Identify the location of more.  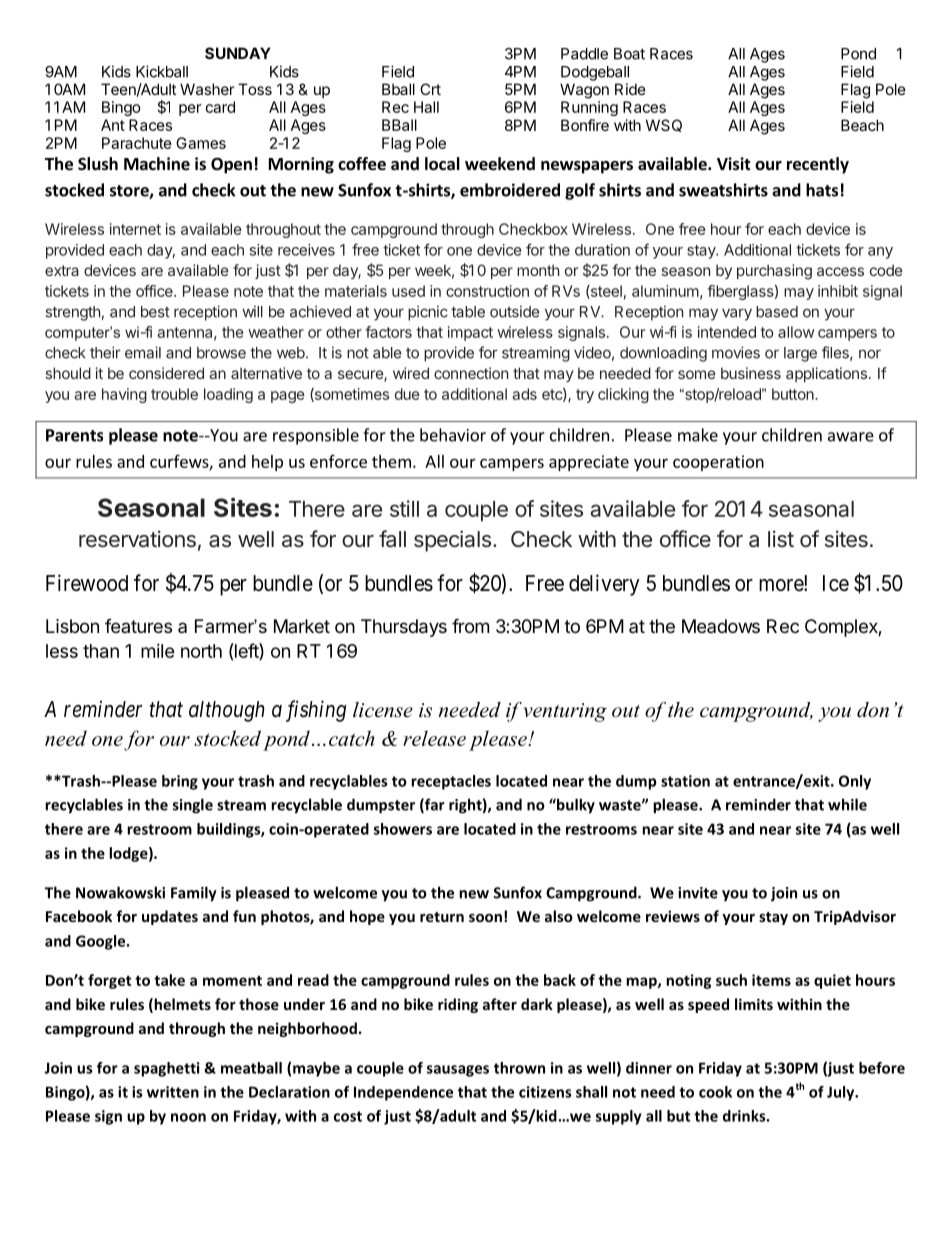
(782, 585).
